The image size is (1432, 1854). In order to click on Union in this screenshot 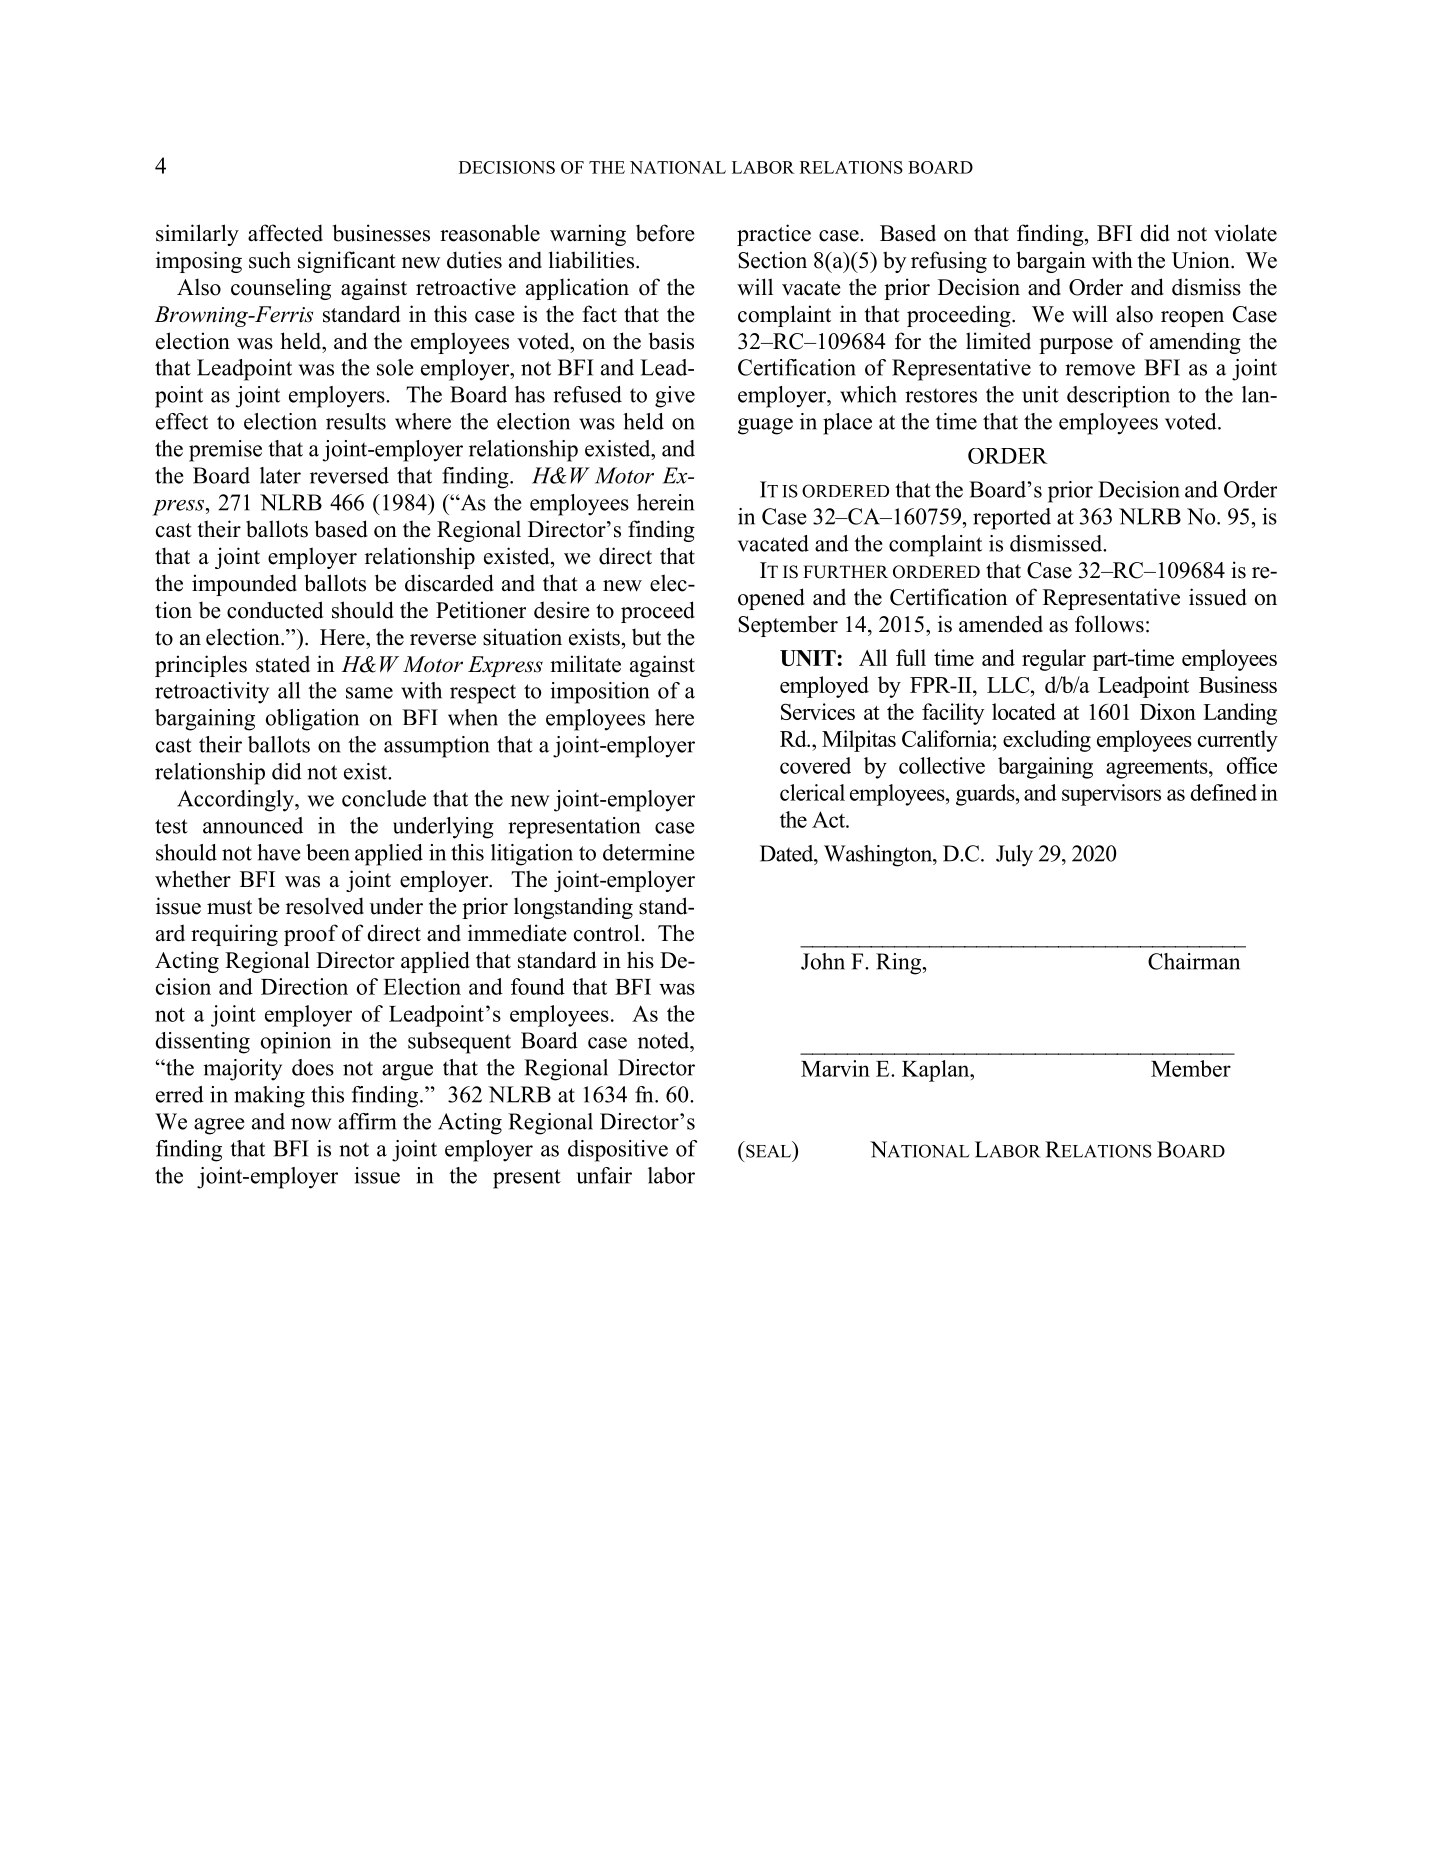, I will do `click(1202, 260)`.
